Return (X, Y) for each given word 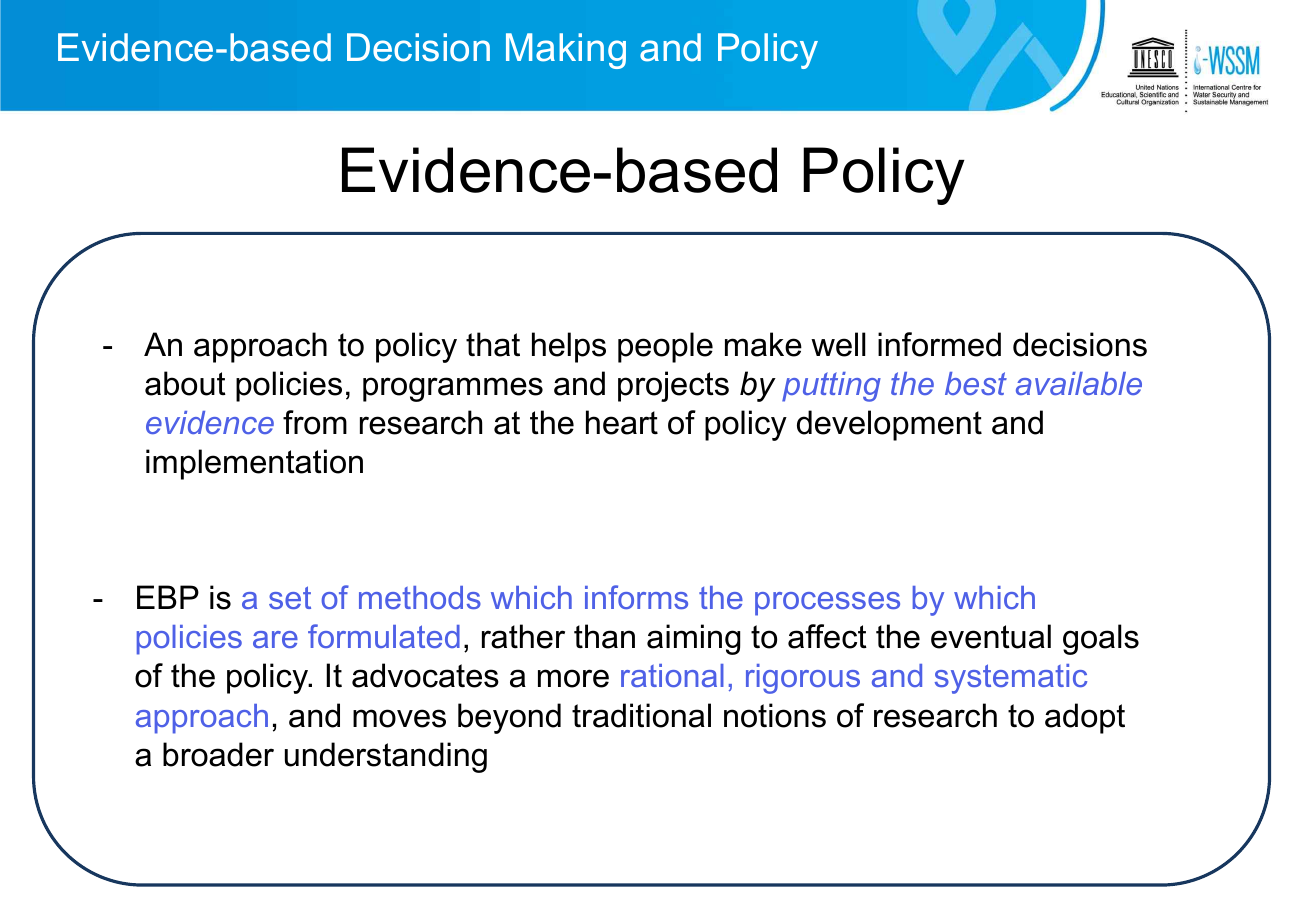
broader (218, 754)
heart (622, 422)
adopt (1085, 718)
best (976, 383)
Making (566, 51)
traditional (641, 715)
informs (636, 597)
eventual (991, 636)
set (290, 597)
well (838, 344)
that (493, 344)
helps (569, 347)
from (315, 422)
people (665, 347)
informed (939, 344)
